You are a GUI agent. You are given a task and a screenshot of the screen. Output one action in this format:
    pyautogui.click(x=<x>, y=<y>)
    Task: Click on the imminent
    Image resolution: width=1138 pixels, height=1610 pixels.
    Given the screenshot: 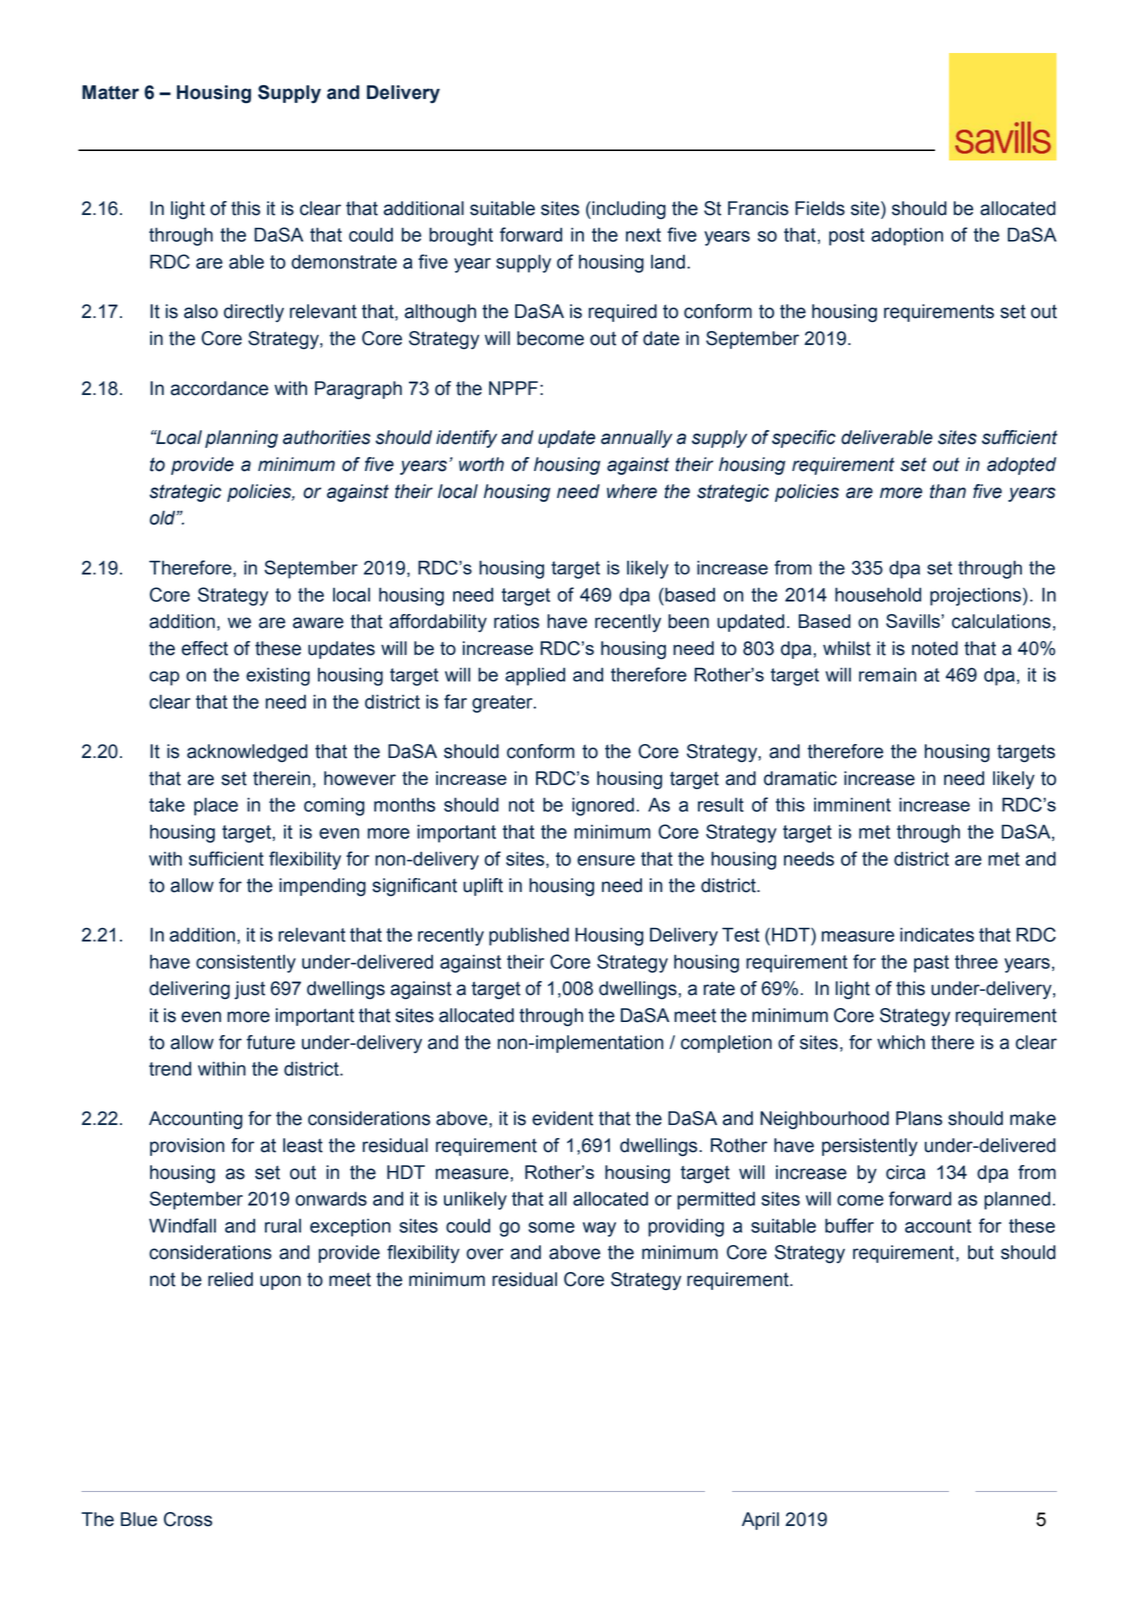 What is the action you would take?
    pyautogui.click(x=852, y=804)
